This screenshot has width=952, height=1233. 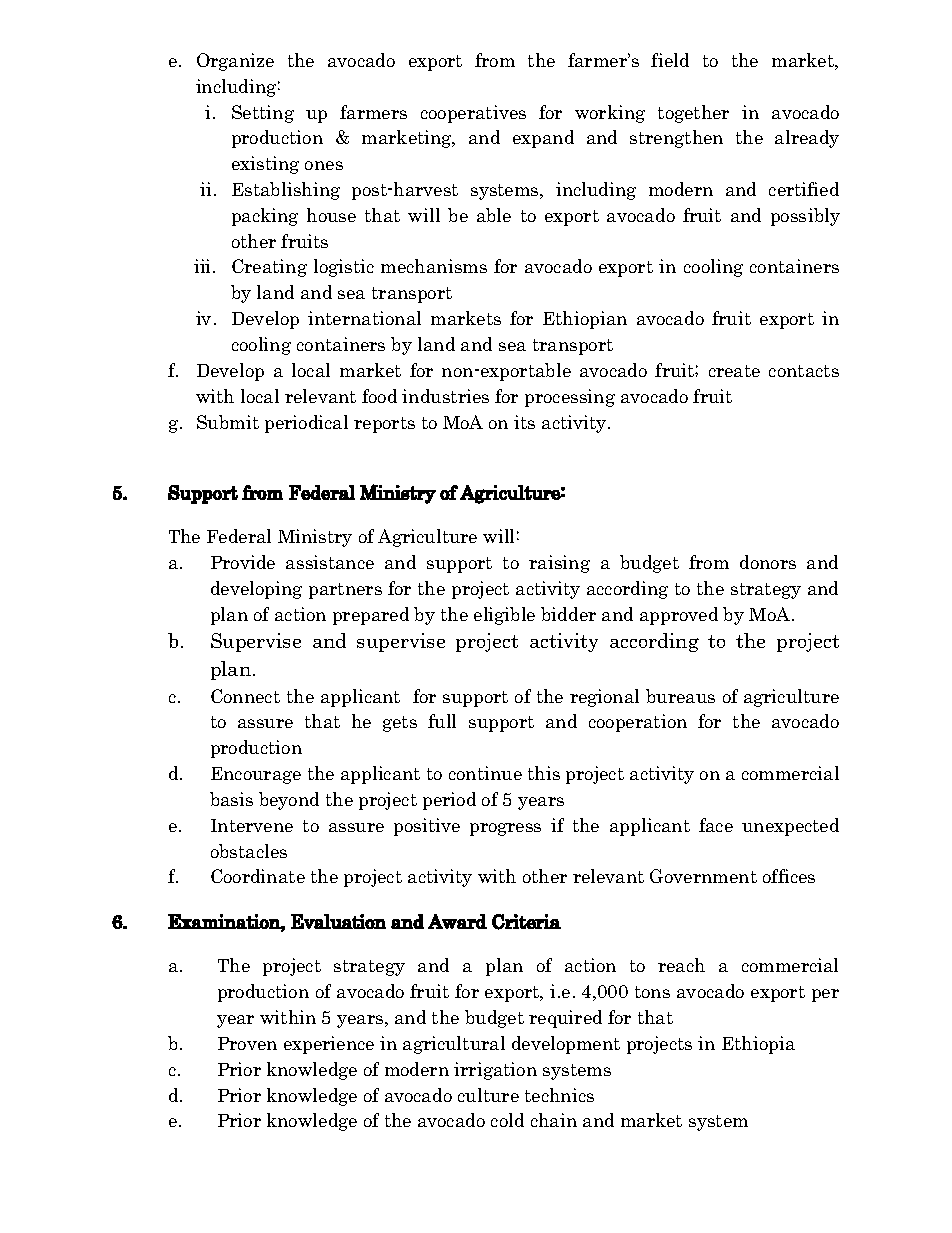 What do you see at coordinates (495, 1071) in the screenshot?
I see `irrigation` at bounding box center [495, 1071].
